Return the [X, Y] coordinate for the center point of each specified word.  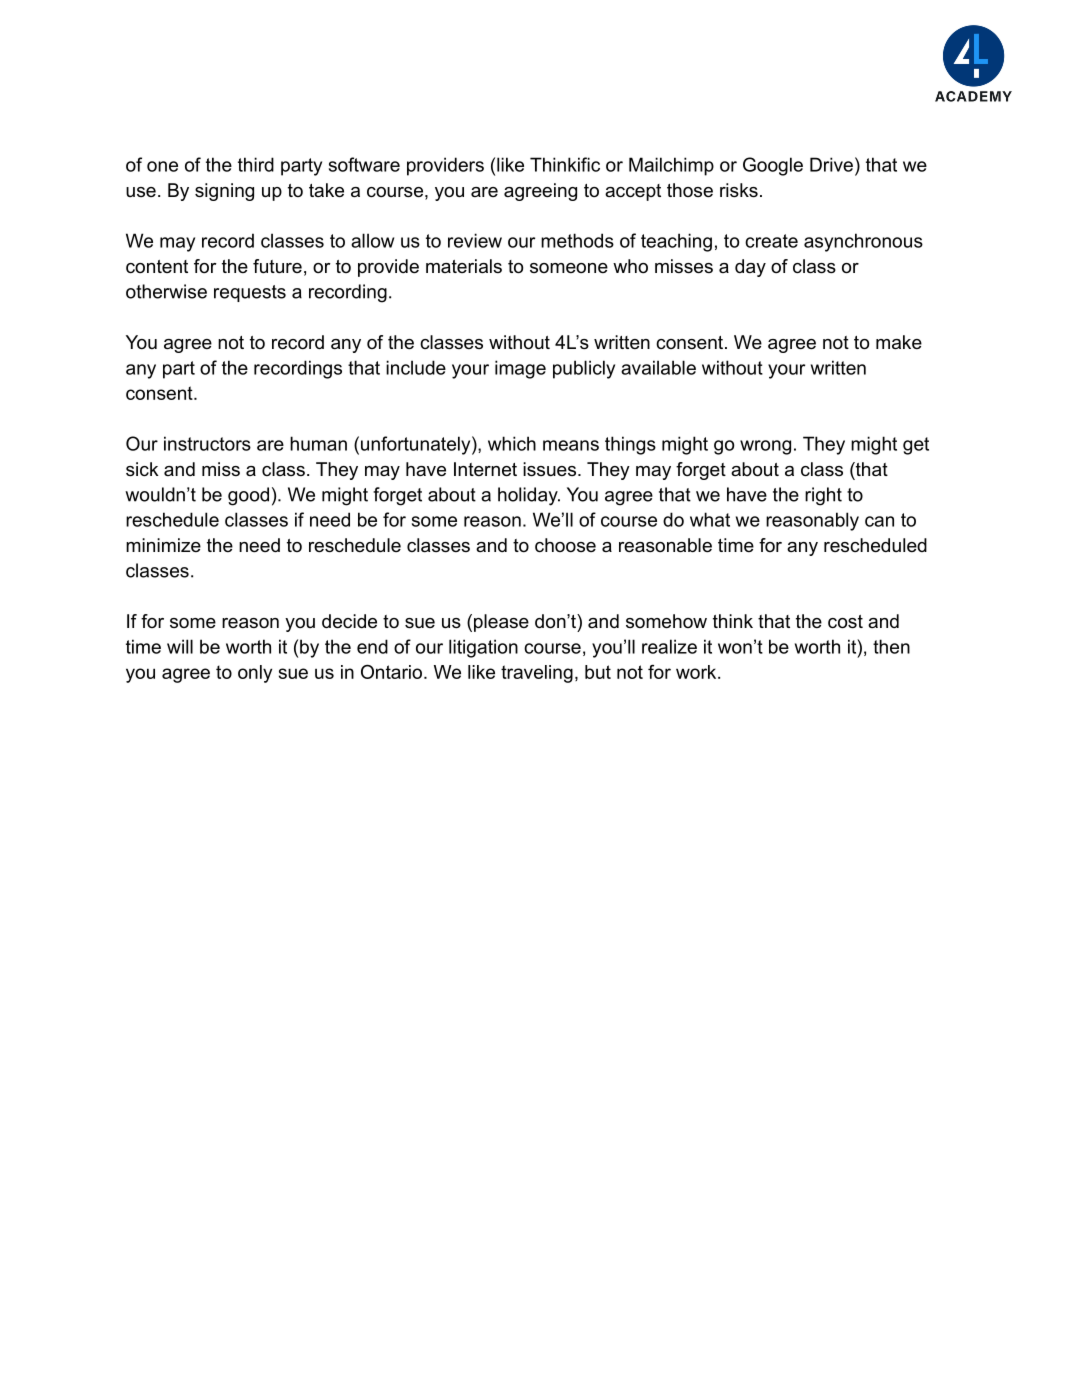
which [512, 443]
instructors [207, 443]
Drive [831, 164]
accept [633, 192]
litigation [483, 648]
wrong [765, 447]
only [255, 674]
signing [224, 192]
